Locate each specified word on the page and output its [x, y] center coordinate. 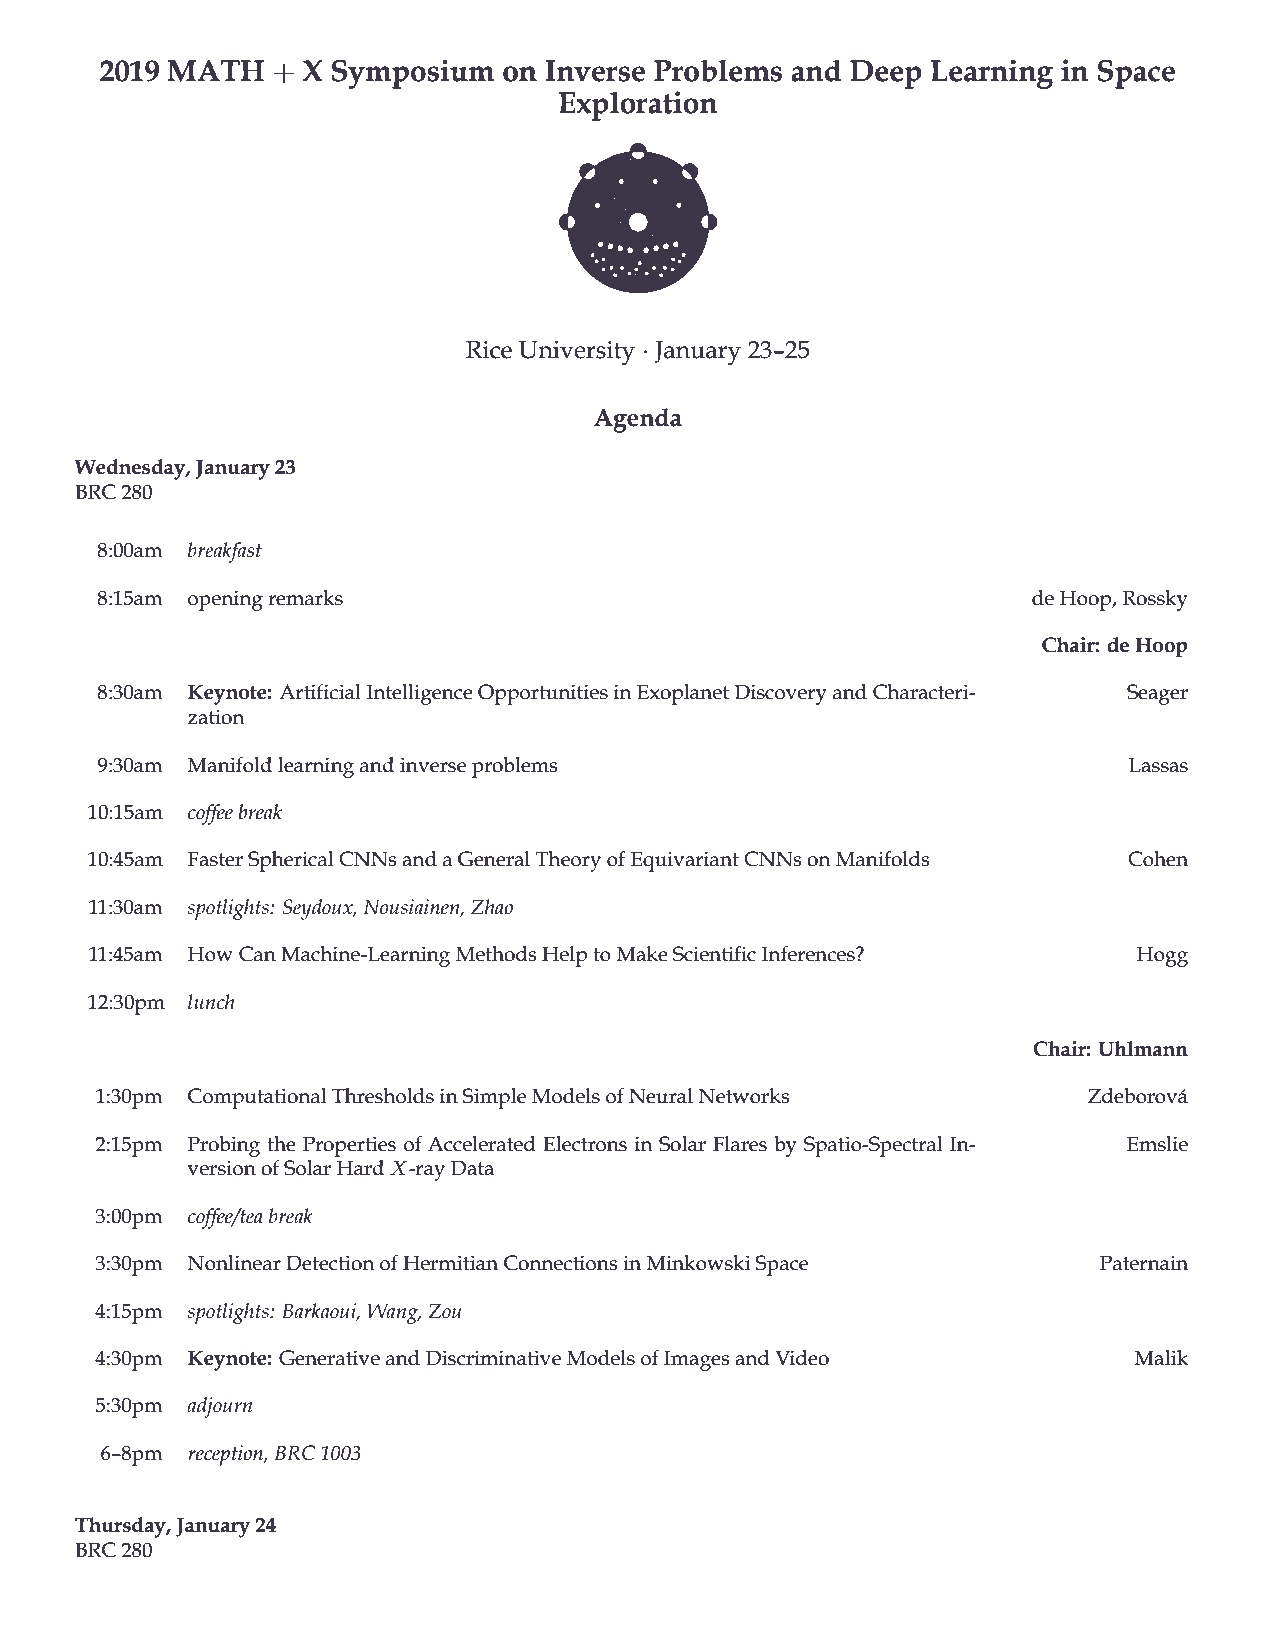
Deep [886, 74]
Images [696, 1360]
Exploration [638, 106]
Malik [1161, 1358]
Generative [329, 1358]
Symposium [413, 74]
